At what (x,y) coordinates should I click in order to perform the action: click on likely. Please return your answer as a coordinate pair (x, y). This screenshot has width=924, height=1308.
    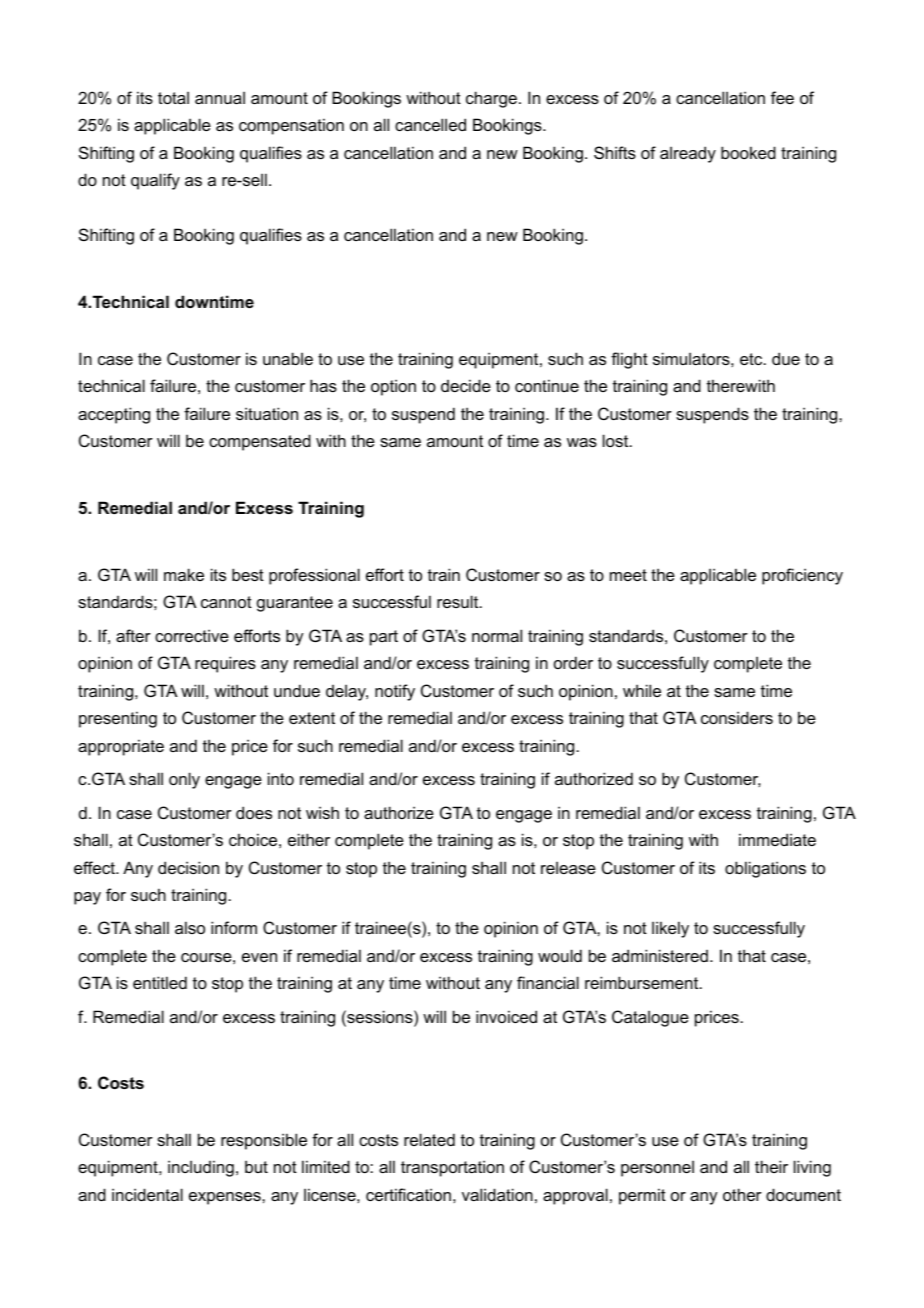
    Looking at the image, I should click on (670, 929).
